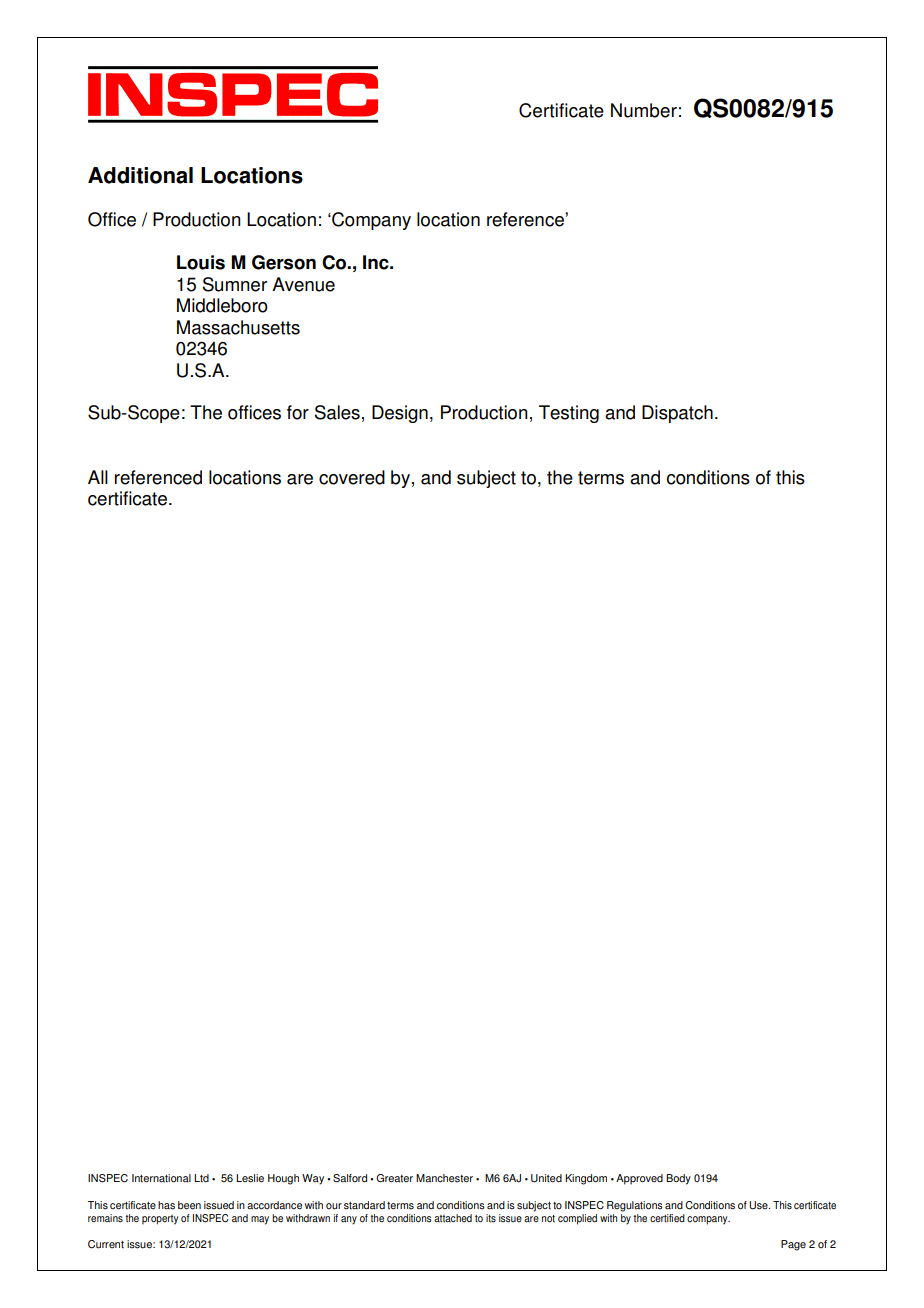 Image resolution: width=924 pixels, height=1308 pixels. What do you see at coordinates (98, 477) in the screenshot?
I see `All` at bounding box center [98, 477].
